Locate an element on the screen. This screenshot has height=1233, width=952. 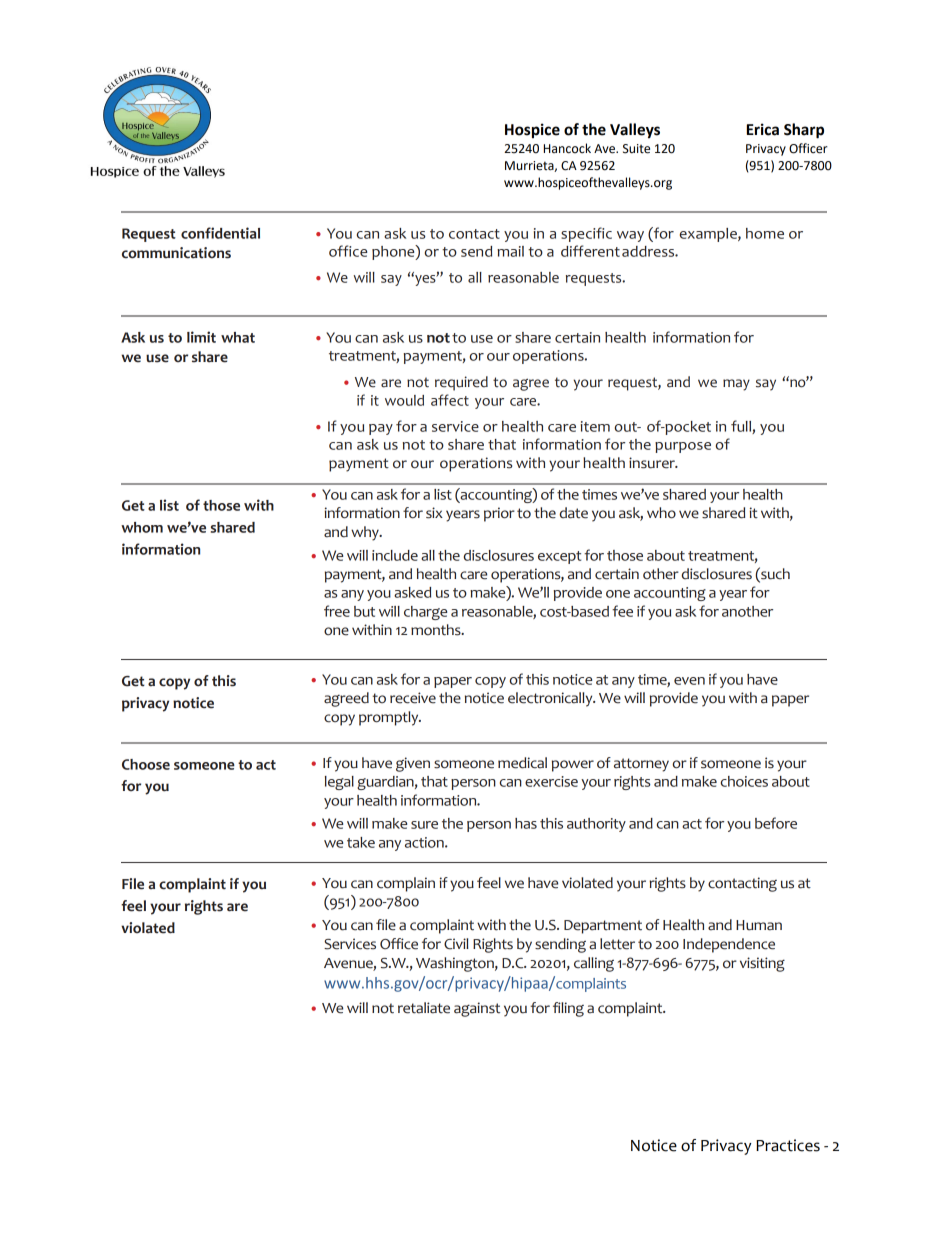
prior is located at coordinates (499, 514).
